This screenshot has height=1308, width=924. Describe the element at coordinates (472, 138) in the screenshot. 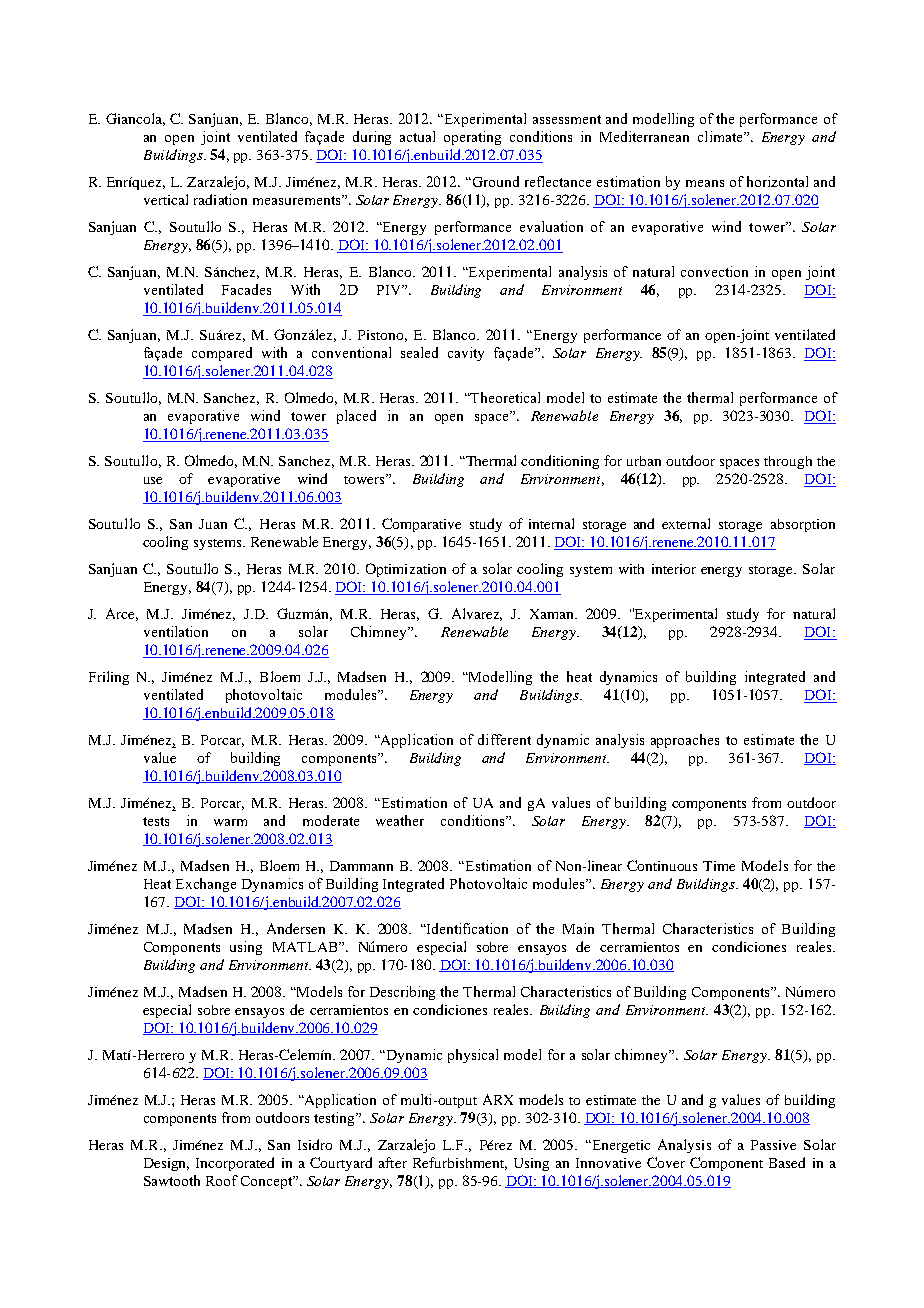

I see `operating` at that location.
